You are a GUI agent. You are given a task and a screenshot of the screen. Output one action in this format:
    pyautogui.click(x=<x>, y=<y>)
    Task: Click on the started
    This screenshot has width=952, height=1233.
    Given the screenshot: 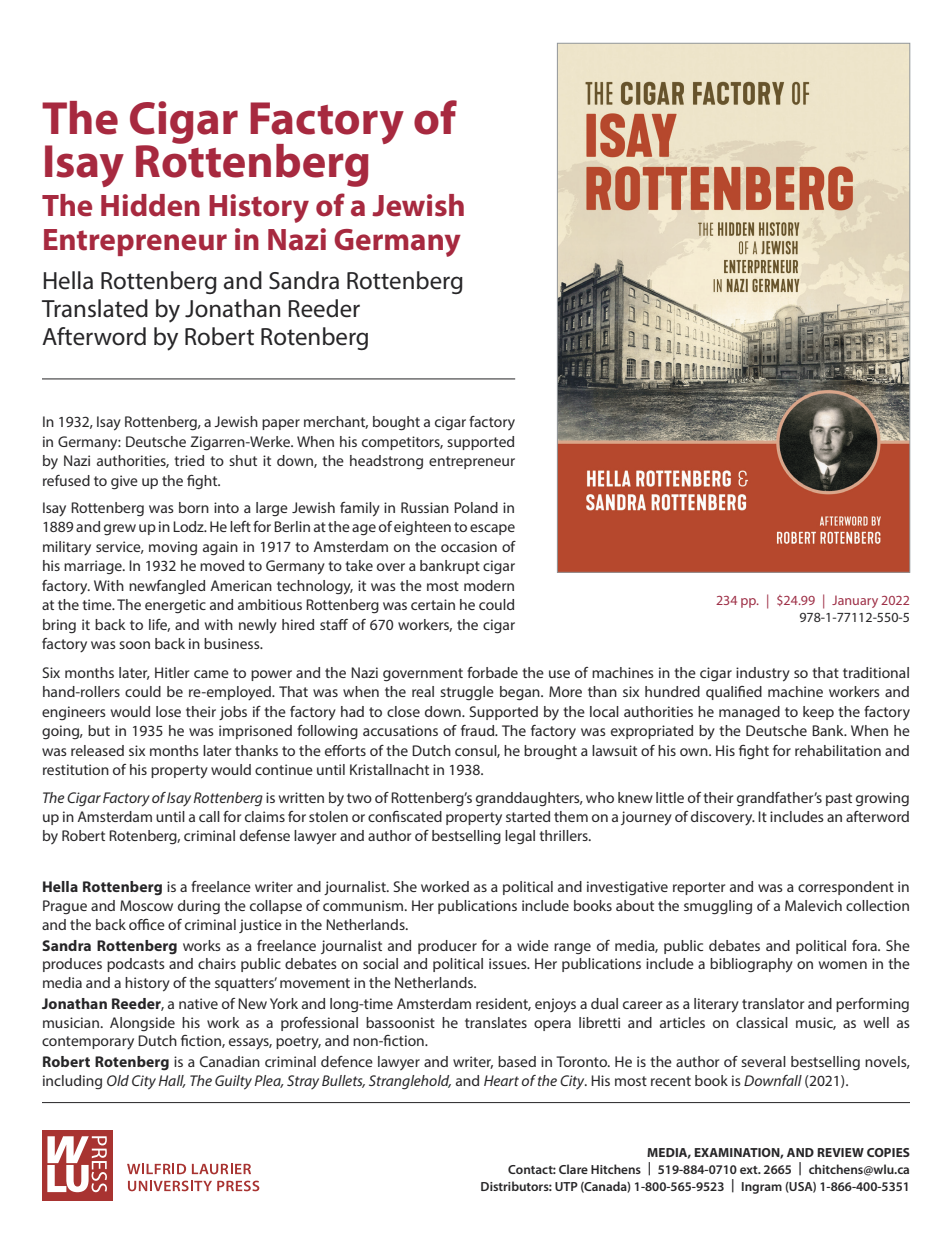 What is the action you would take?
    pyautogui.click(x=528, y=816)
